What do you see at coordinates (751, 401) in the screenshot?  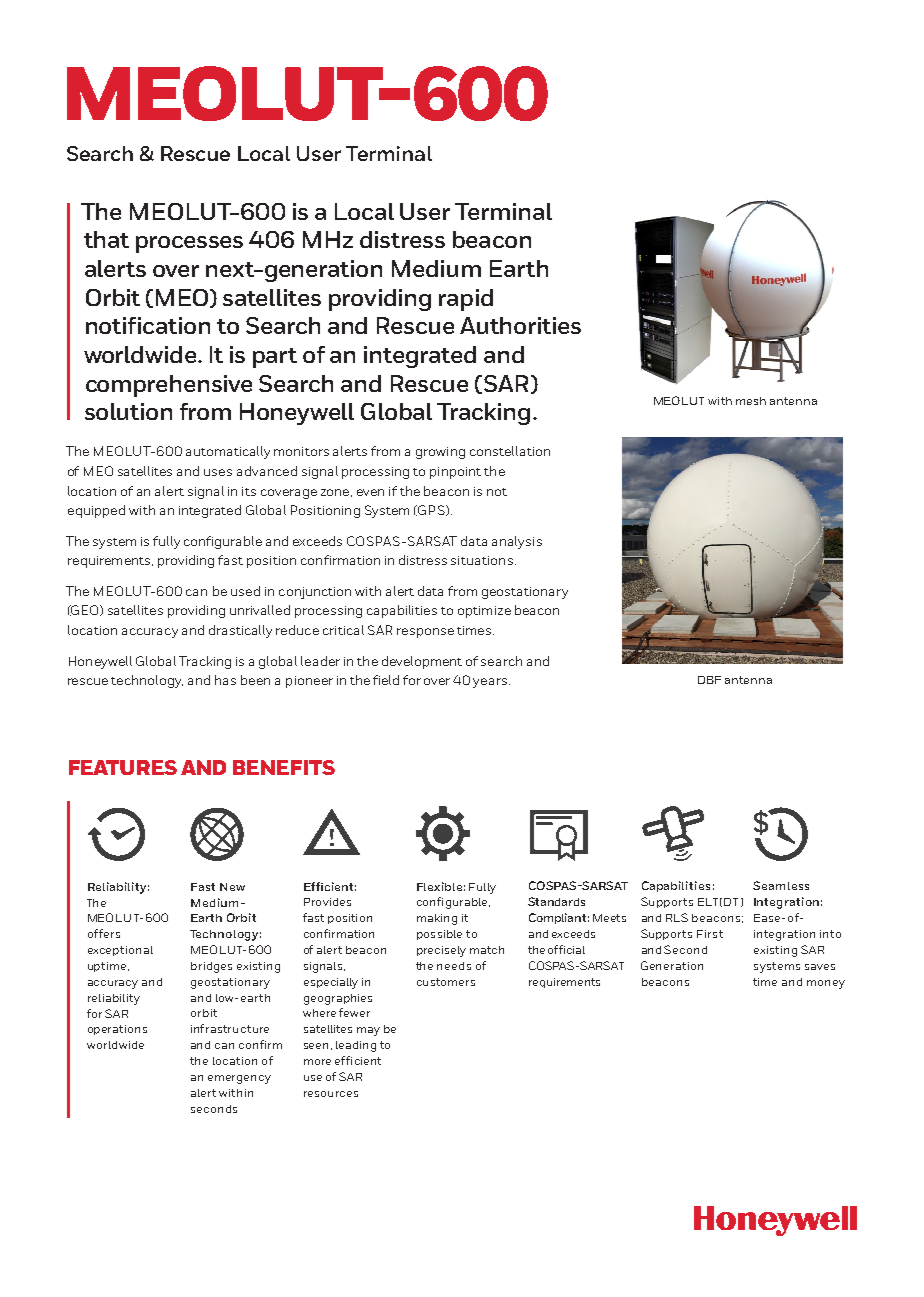 I see `mesh` at bounding box center [751, 401].
